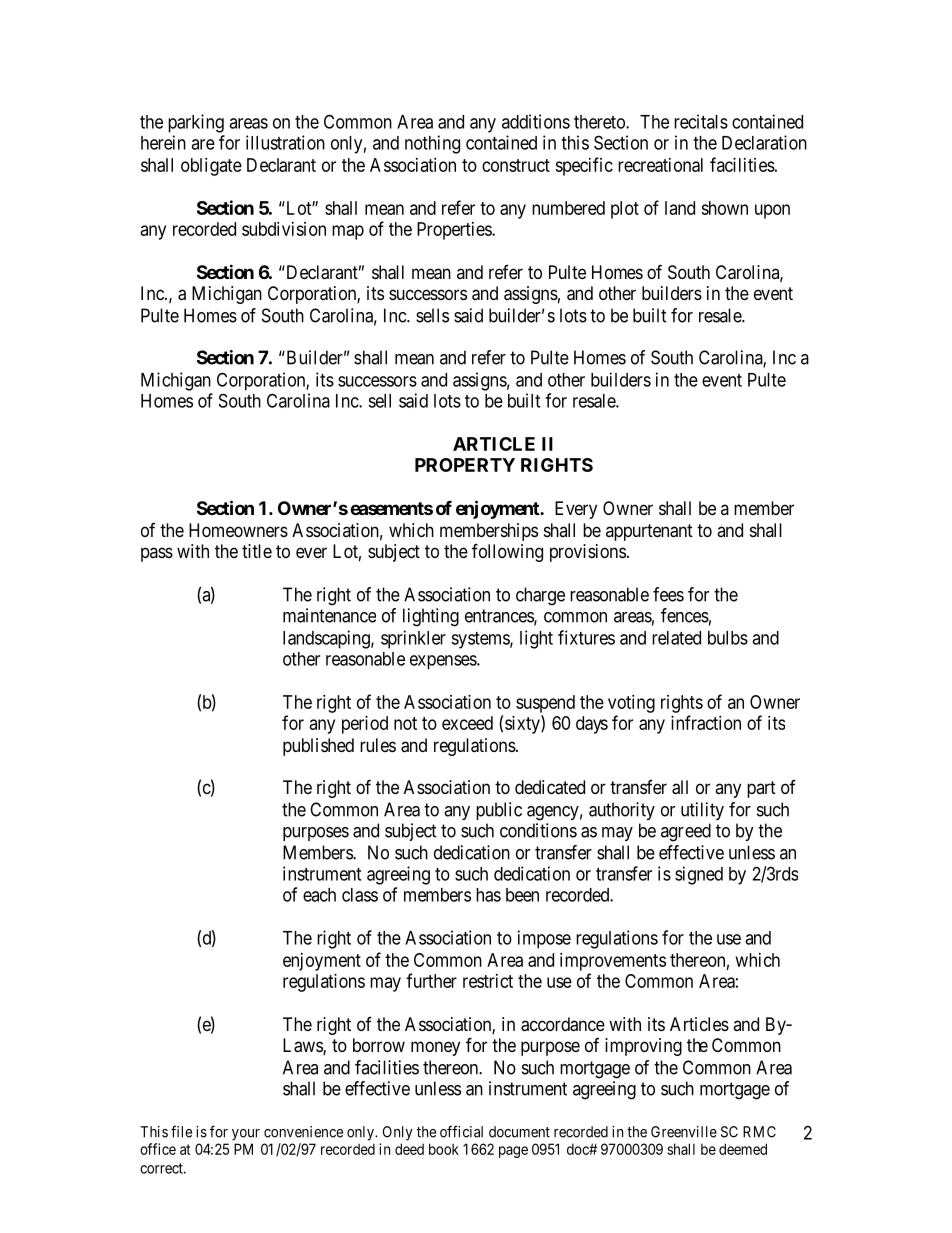  I want to click on official, so click(461, 1131).
